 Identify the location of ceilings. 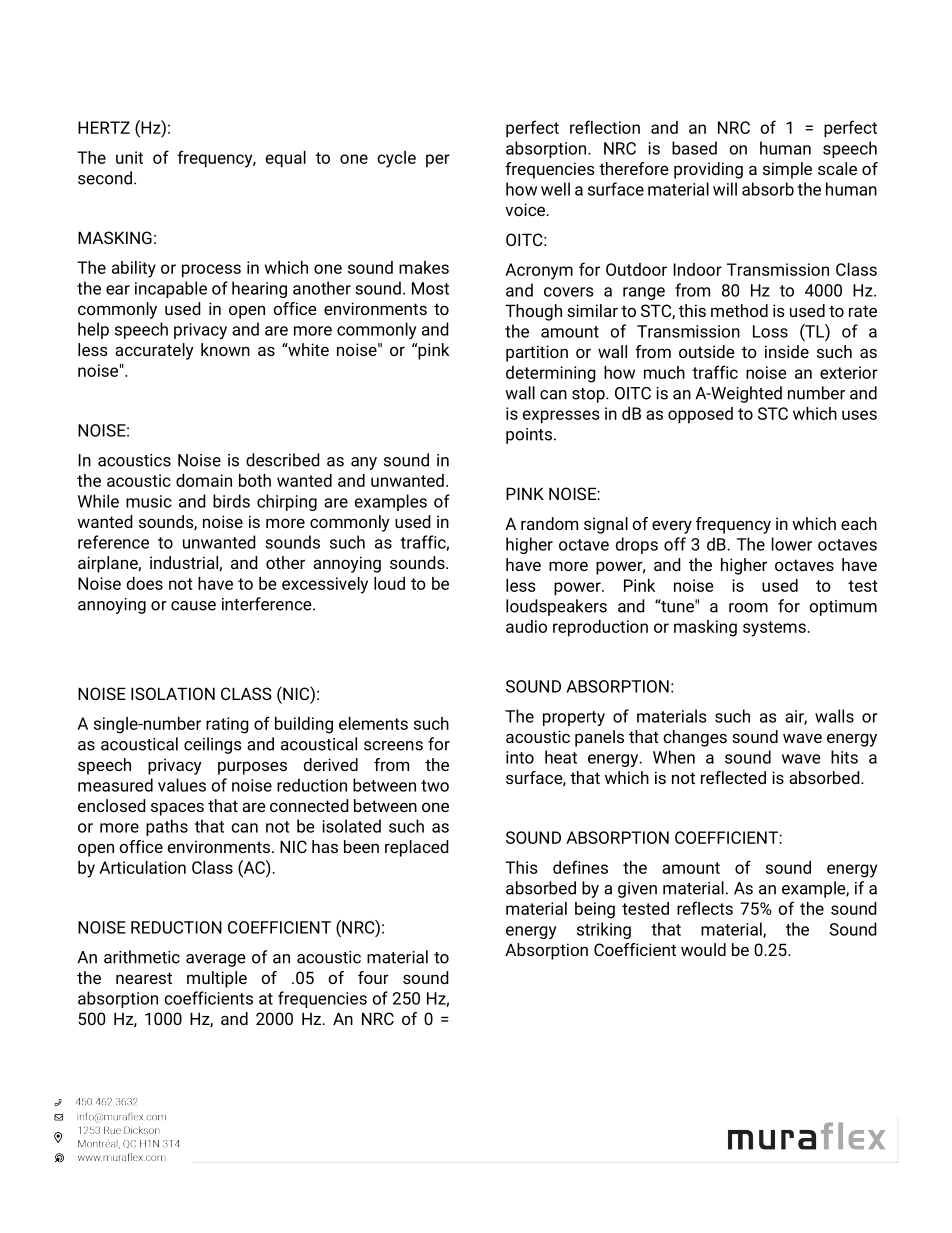
(213, 745).
